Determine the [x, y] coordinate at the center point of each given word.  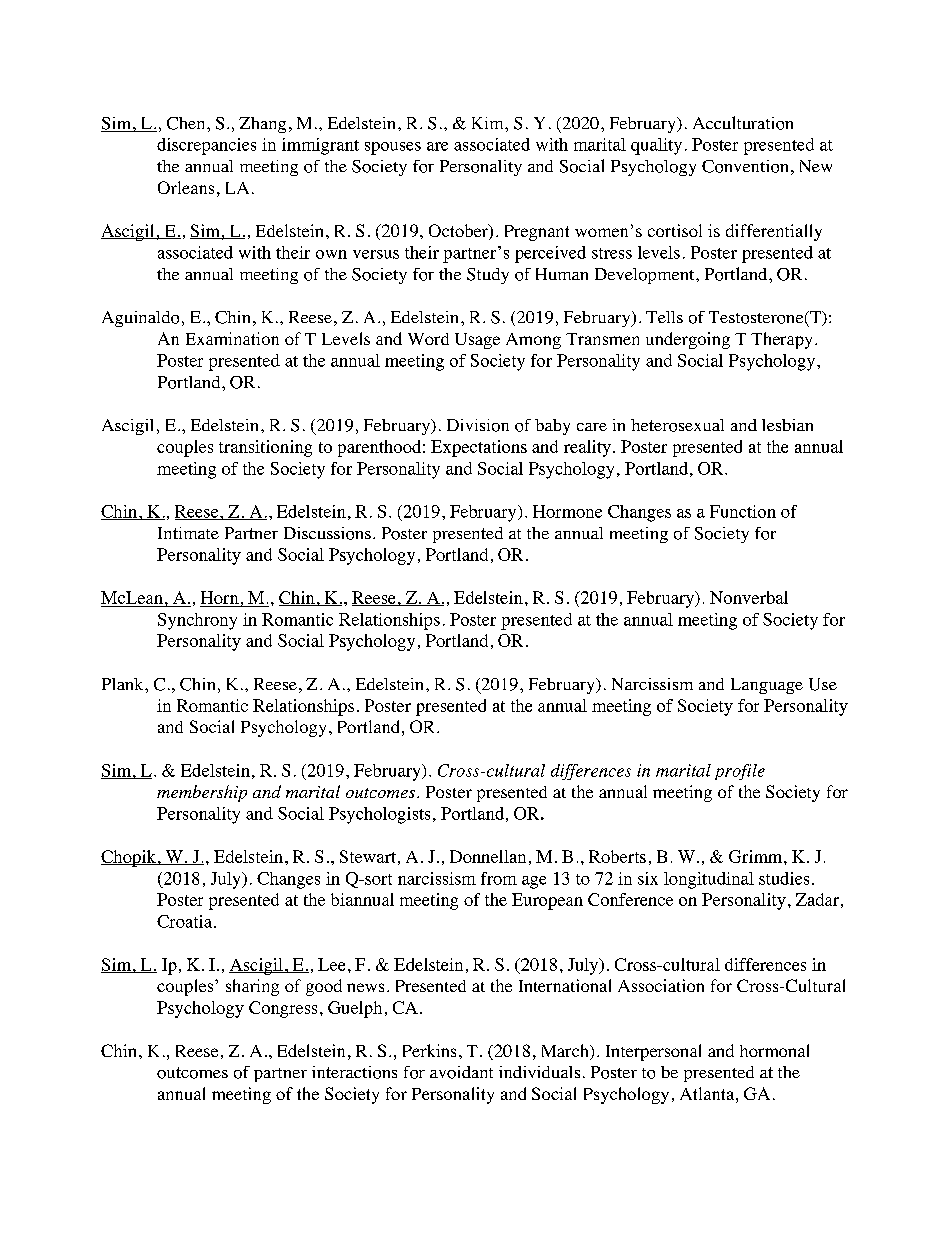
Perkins [429, 1050]
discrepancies [206, 146]
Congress [283, 1009]
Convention [745, 166]
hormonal [774, 1050]
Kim [489, 123]
